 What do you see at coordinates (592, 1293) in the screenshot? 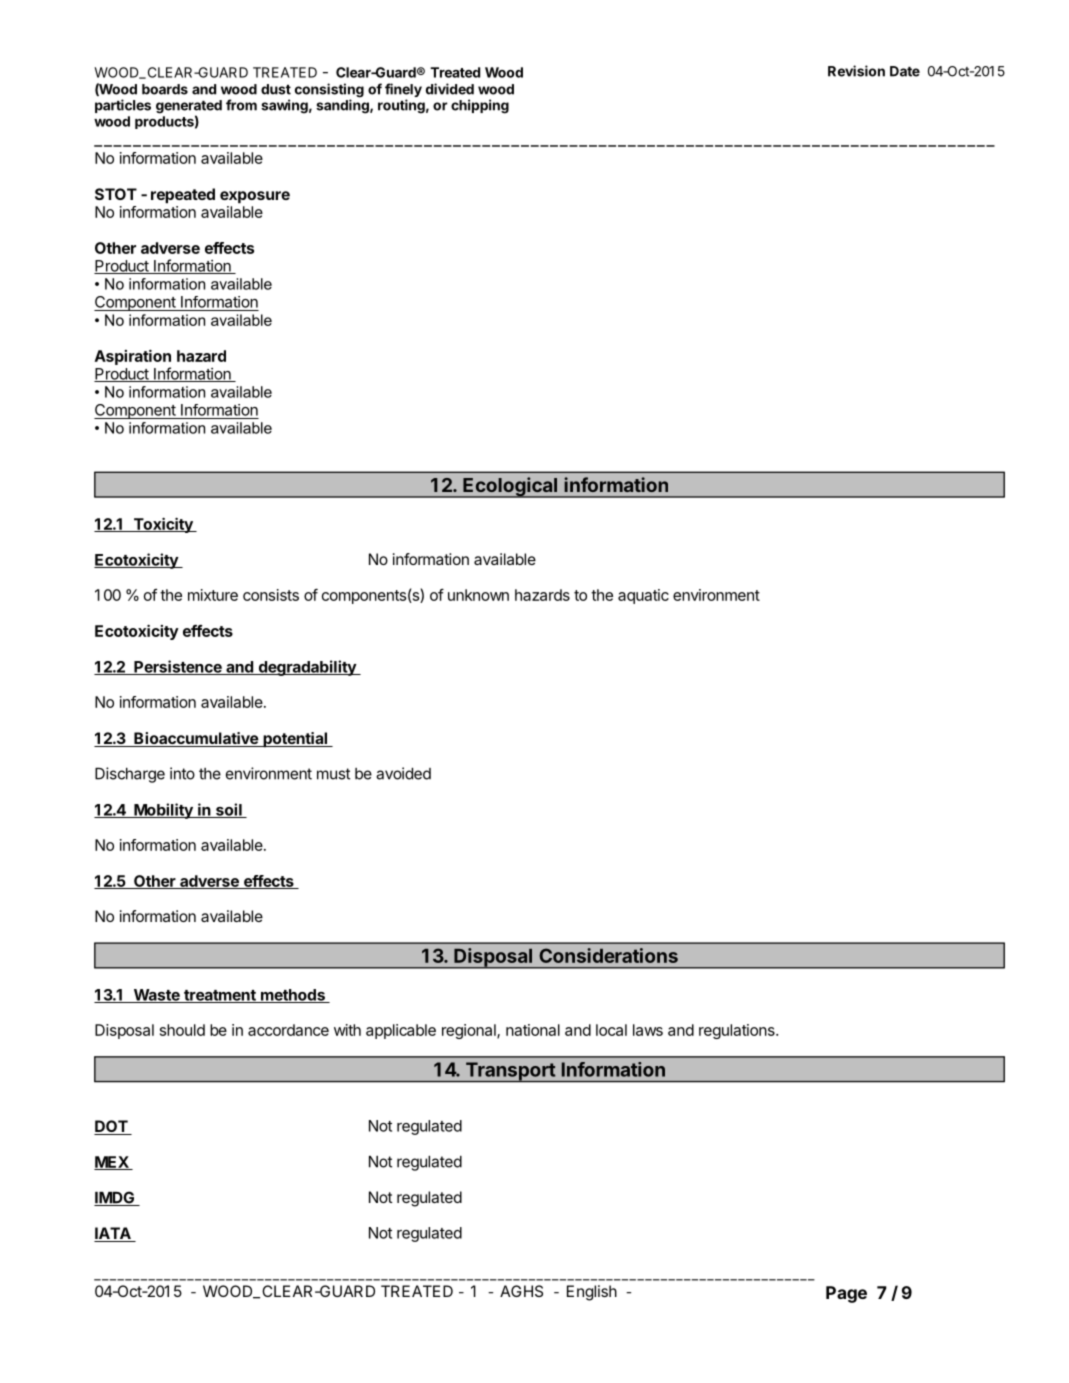
I see `English` at bounding box center [592, 1293].
